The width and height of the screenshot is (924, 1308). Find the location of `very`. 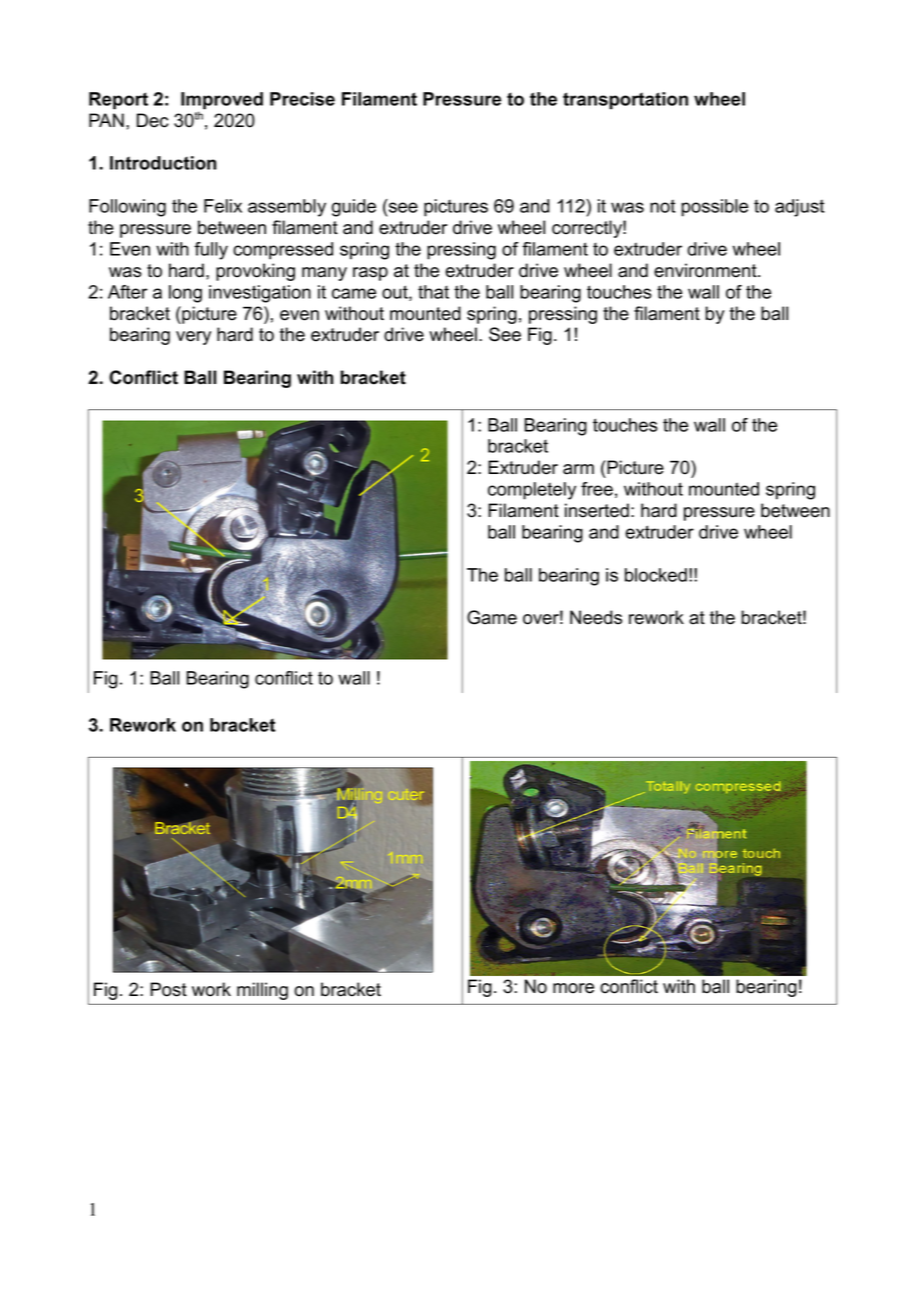

very is located at coordinates (193, 338).
